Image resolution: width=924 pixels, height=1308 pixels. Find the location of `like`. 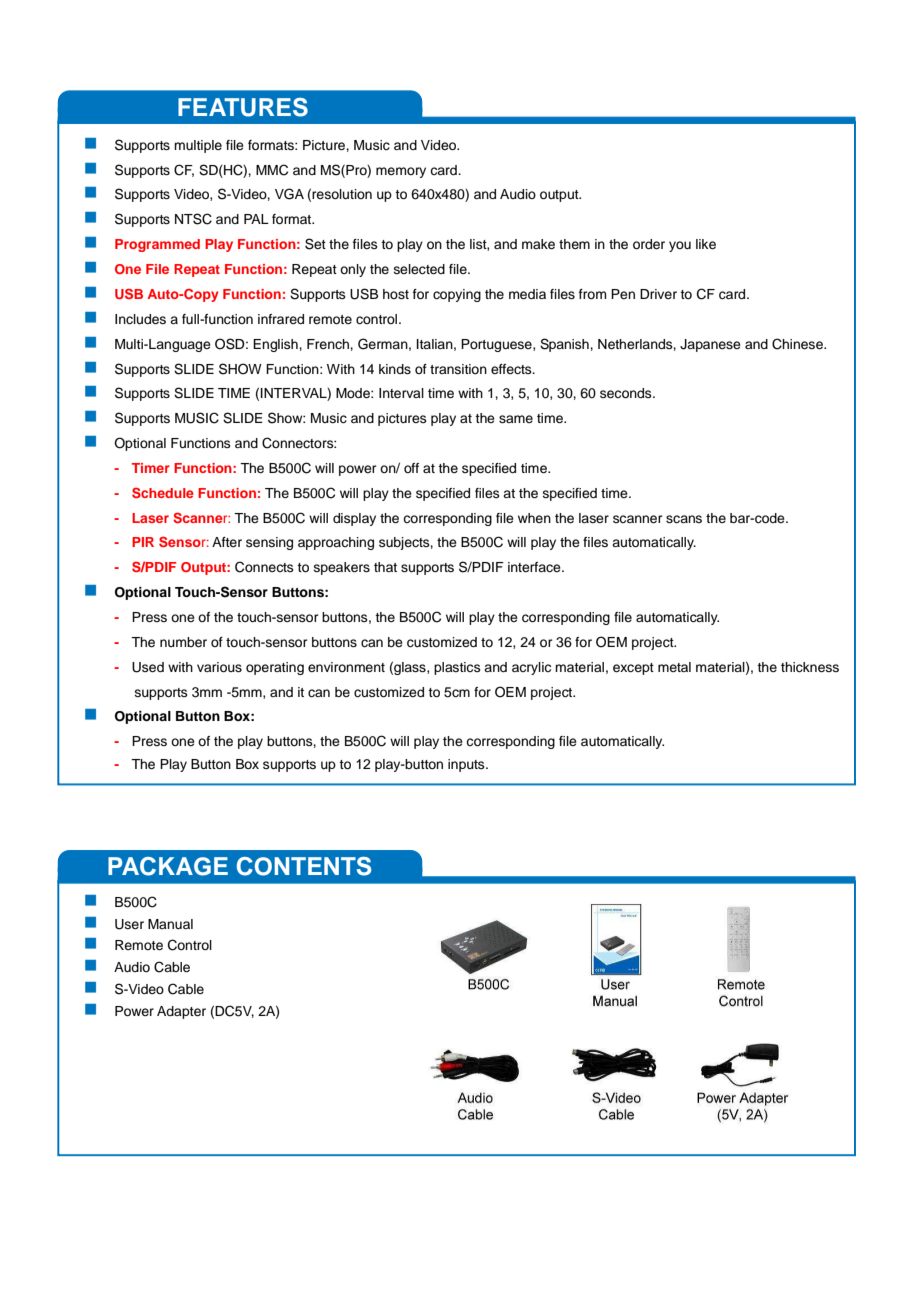

like is located at coordinates (706, 244).
